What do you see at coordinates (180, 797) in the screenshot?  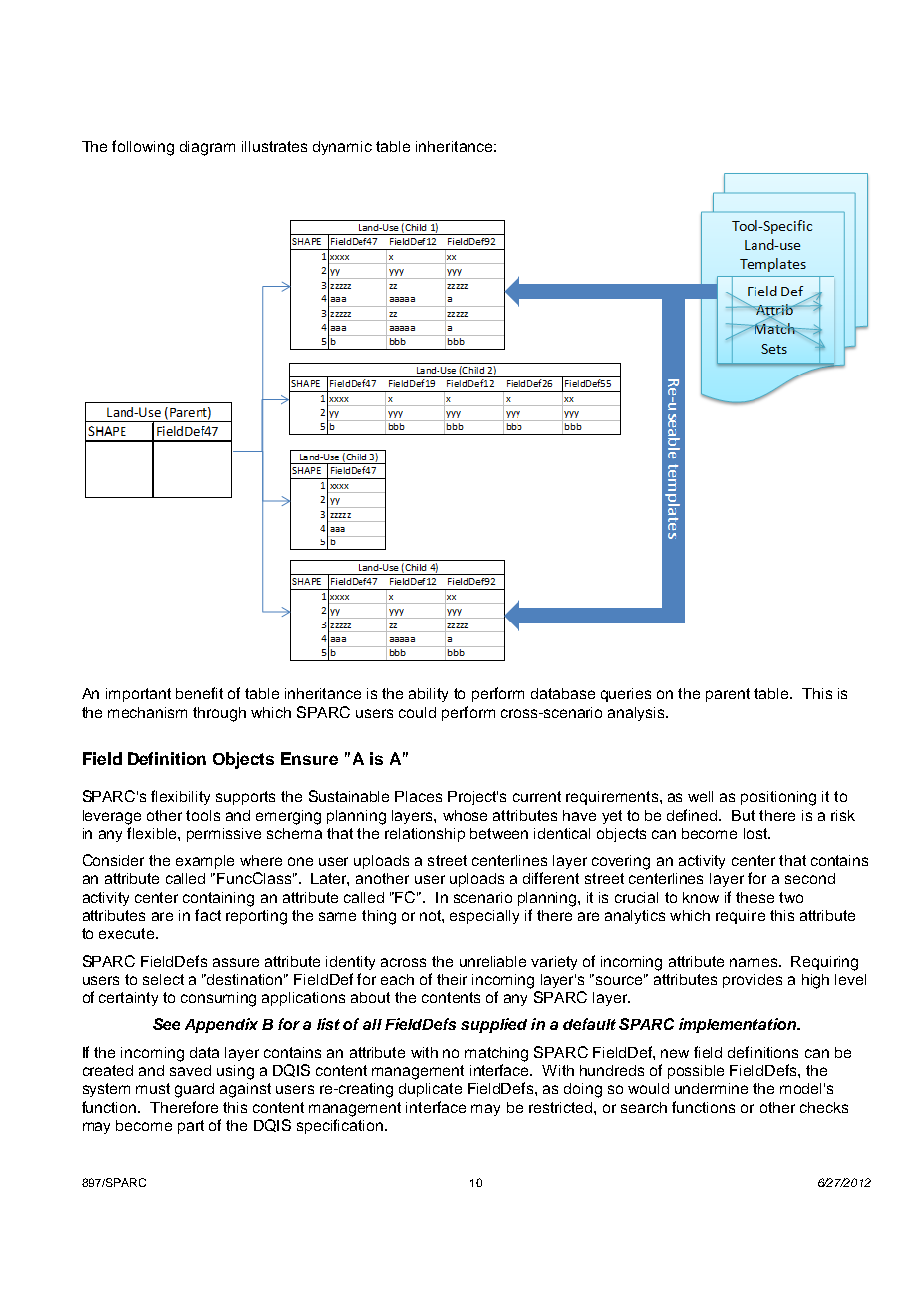 I see `flexibility` at bounding box center [180, 797].
